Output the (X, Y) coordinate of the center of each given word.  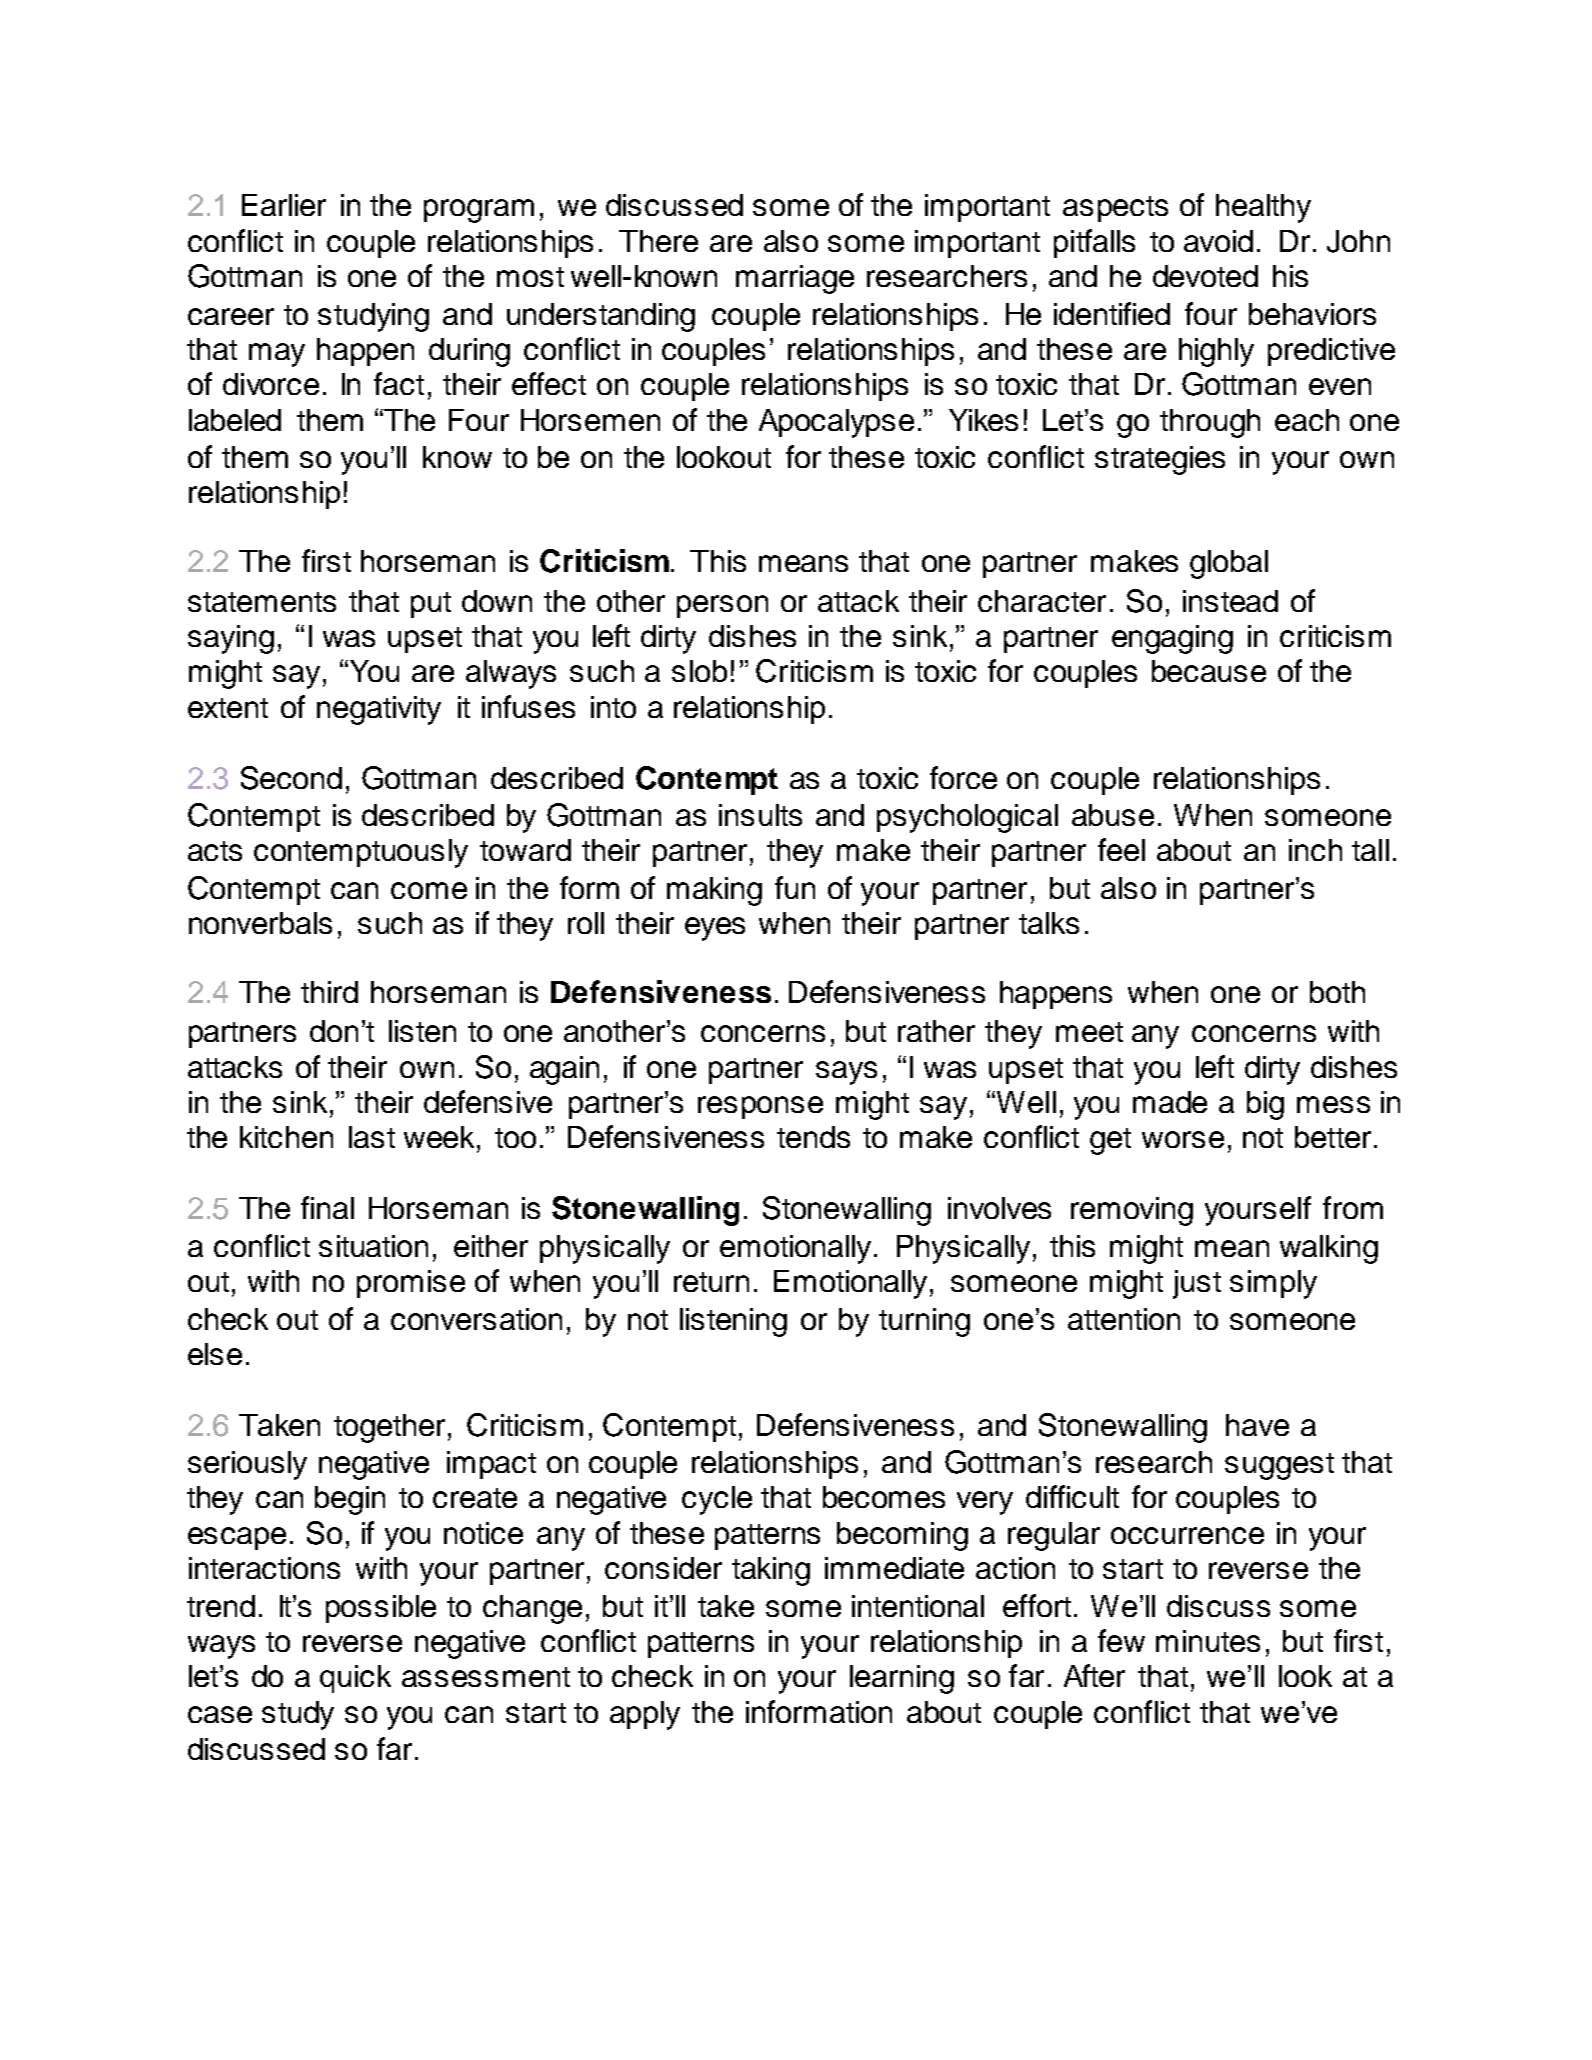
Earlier (284, 205)
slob (699, 671)
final (327, 1207)
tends (813, 1137)
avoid (1218, 241)
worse (1183, 1139)
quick (355, 1679)
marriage (795, 279)
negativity (379, 710)
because (1209, 671)
